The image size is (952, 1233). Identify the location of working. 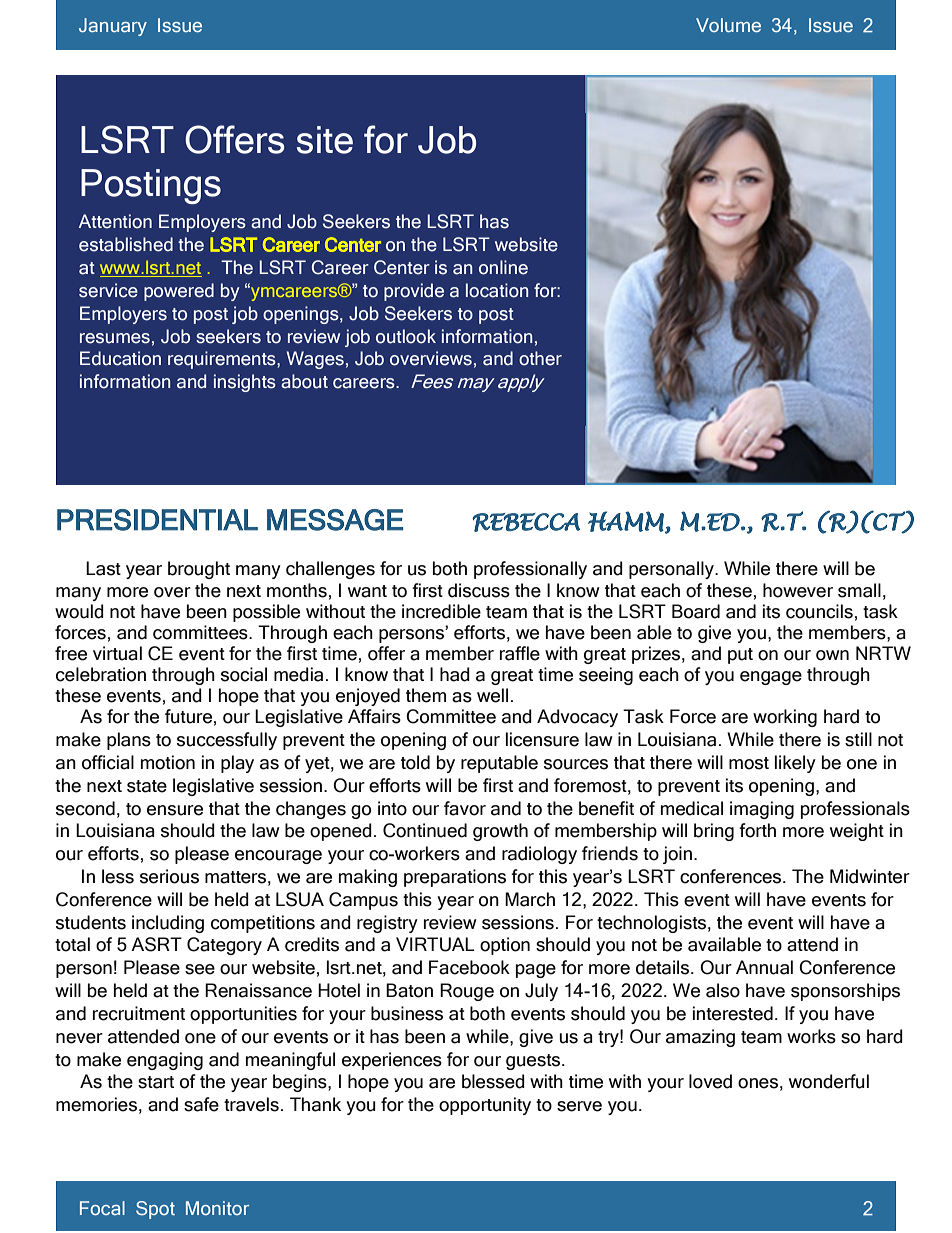
(785, 718).
